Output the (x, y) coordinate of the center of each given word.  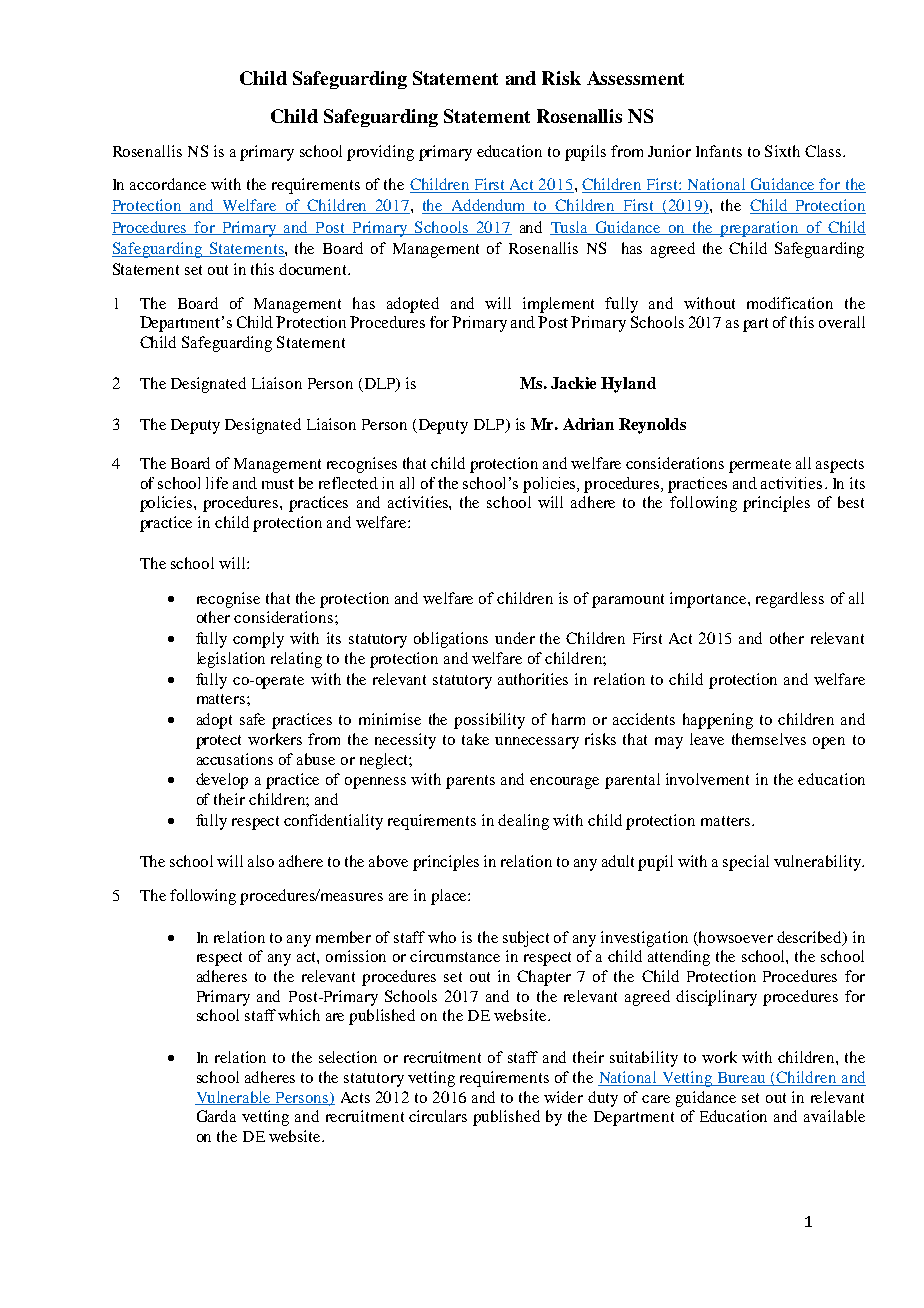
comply (258, 640)
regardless (790, 600)
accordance (168, 184)
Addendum (489, 206)
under (515, 638)
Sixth (782, 151)
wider (563, 1097)
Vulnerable (234, 1098)
